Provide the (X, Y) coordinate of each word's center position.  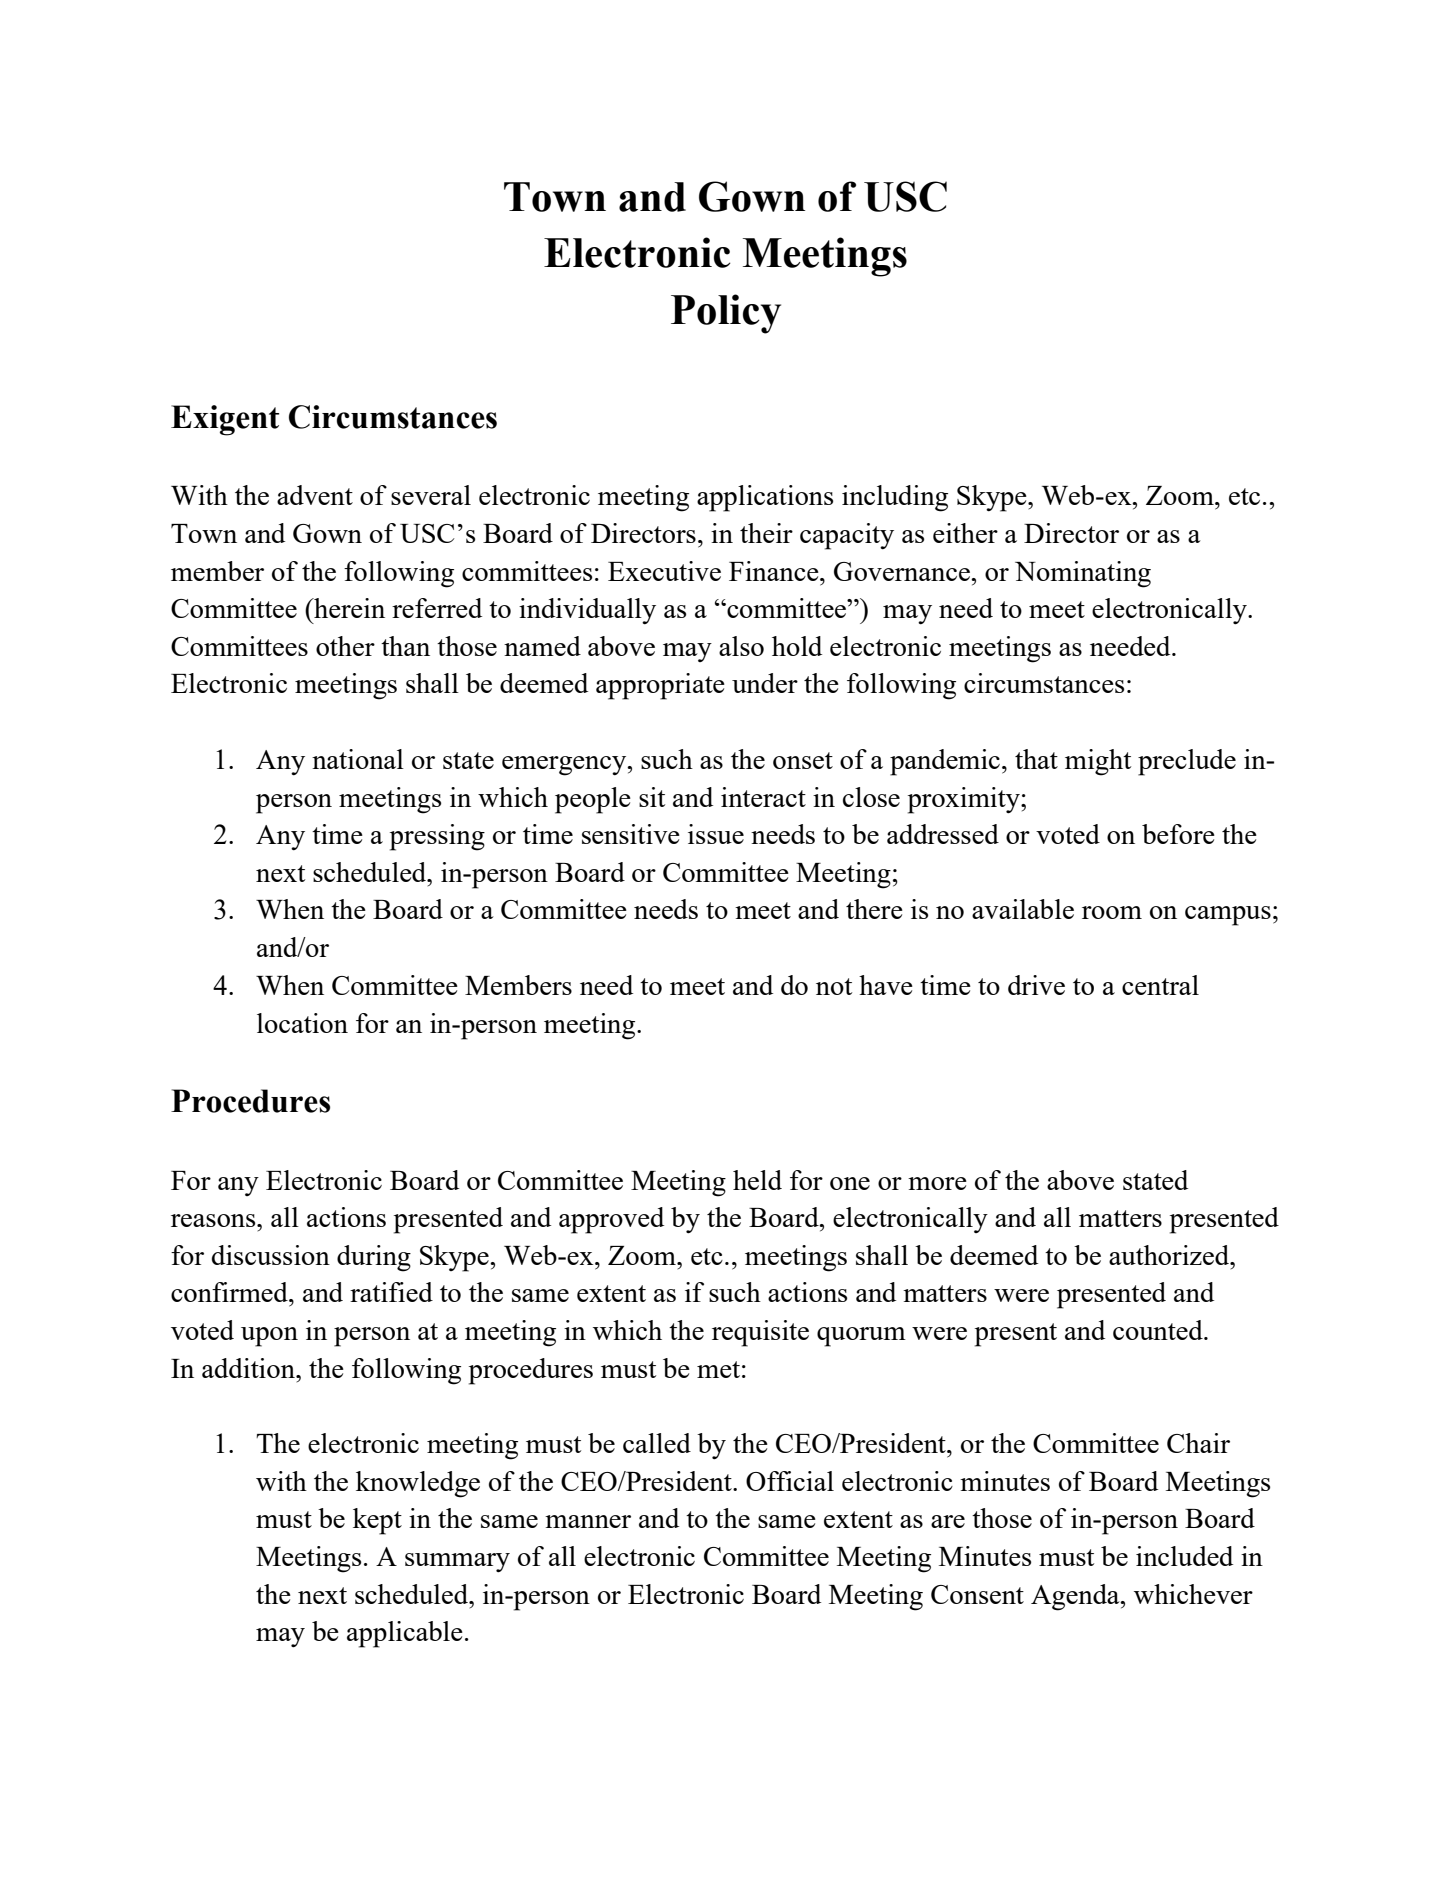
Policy (726, 314)
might (1098, 762)
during (374, 1258)
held (757, 1180)
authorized (1170, 1255)
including (895, 498)
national (358, 759)
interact (763, 797)
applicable (405, 1634)
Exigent (225, 420)
